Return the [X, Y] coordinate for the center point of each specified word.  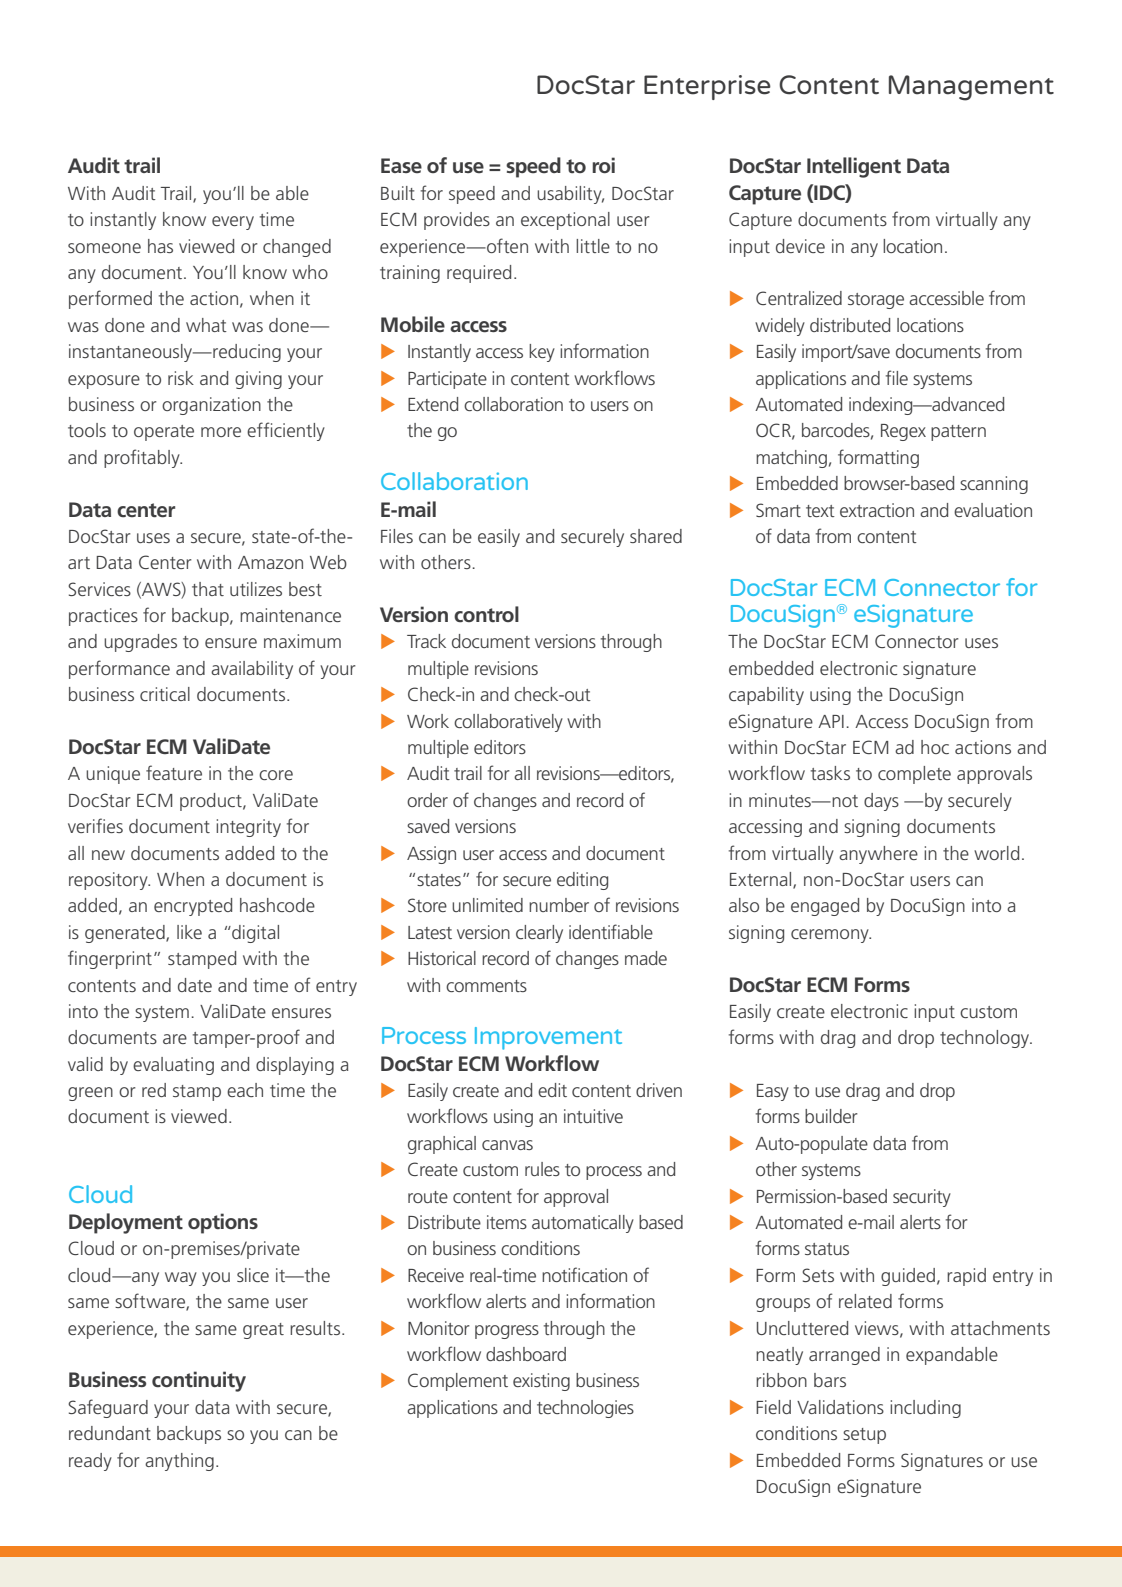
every [233, 223]
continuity [199, 1381]
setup [864, 1436]
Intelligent [854, 167]
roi [603, 165]
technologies [585, 1409]
